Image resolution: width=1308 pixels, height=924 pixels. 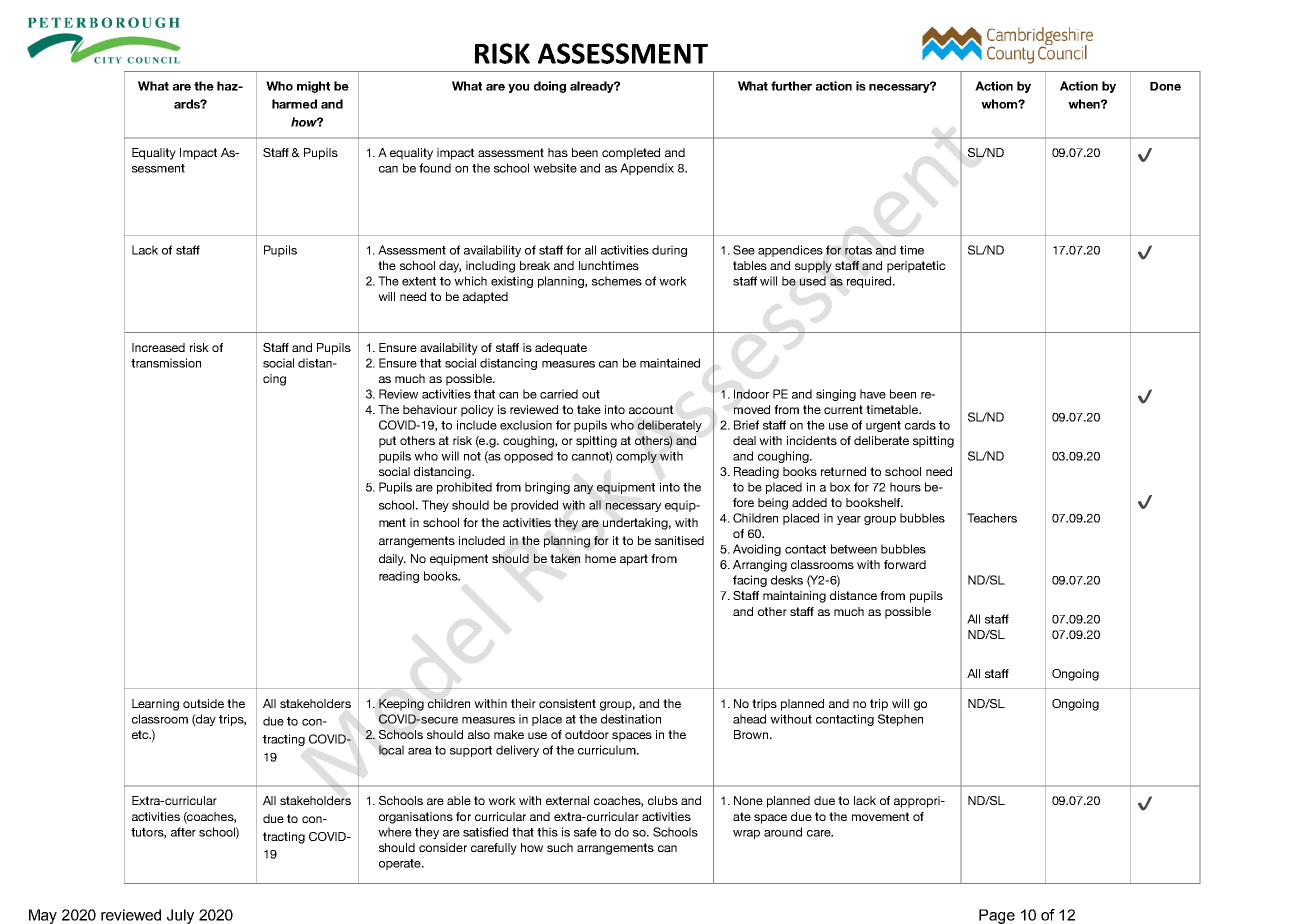 What do you see at coordinates (900, 720) in the page?
I see `Stephen` at bounding box center [900, 720].
